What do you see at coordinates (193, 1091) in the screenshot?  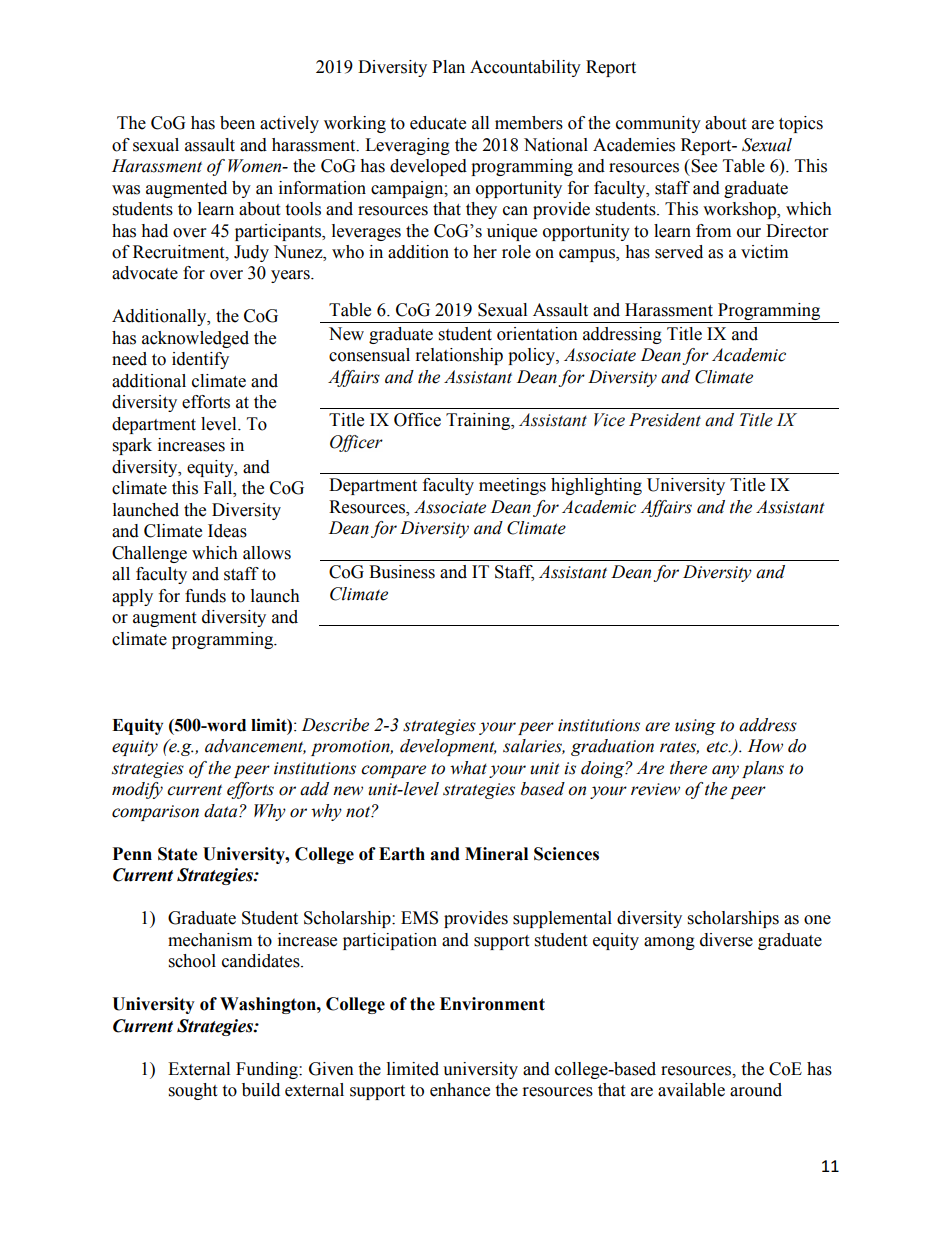 I see `sought` at bounding box center [193, 1091].
